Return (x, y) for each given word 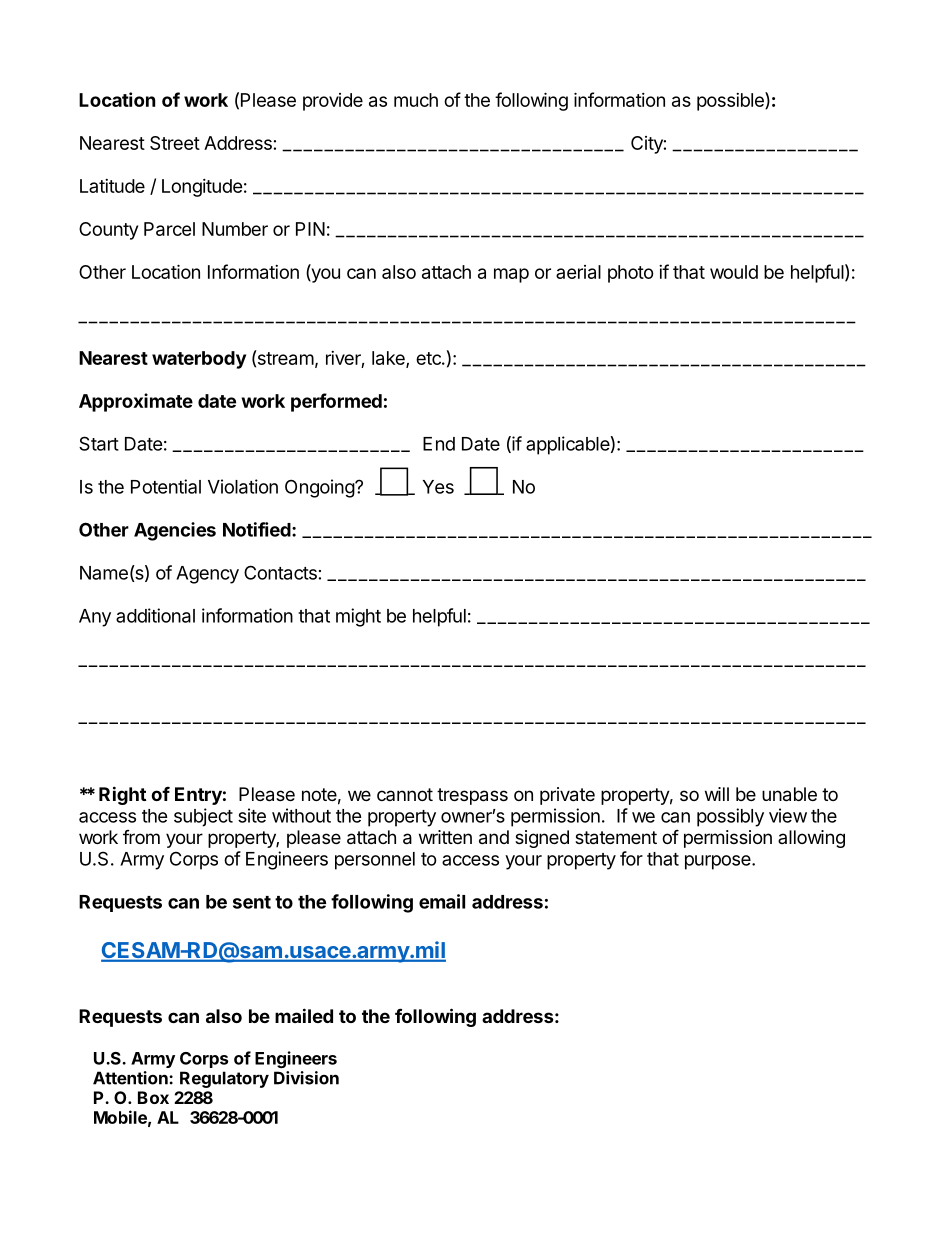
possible (731, 101)
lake (389, 359)
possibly (730, 817)
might (358, 617)
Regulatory (224, 1079)
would (734, 272)
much (416, 100)
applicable (568, 445)
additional (155, 615)
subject (203, 817)
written (445, 837)
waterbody (199, 360)
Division (306, 1078)
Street (175, 143)
